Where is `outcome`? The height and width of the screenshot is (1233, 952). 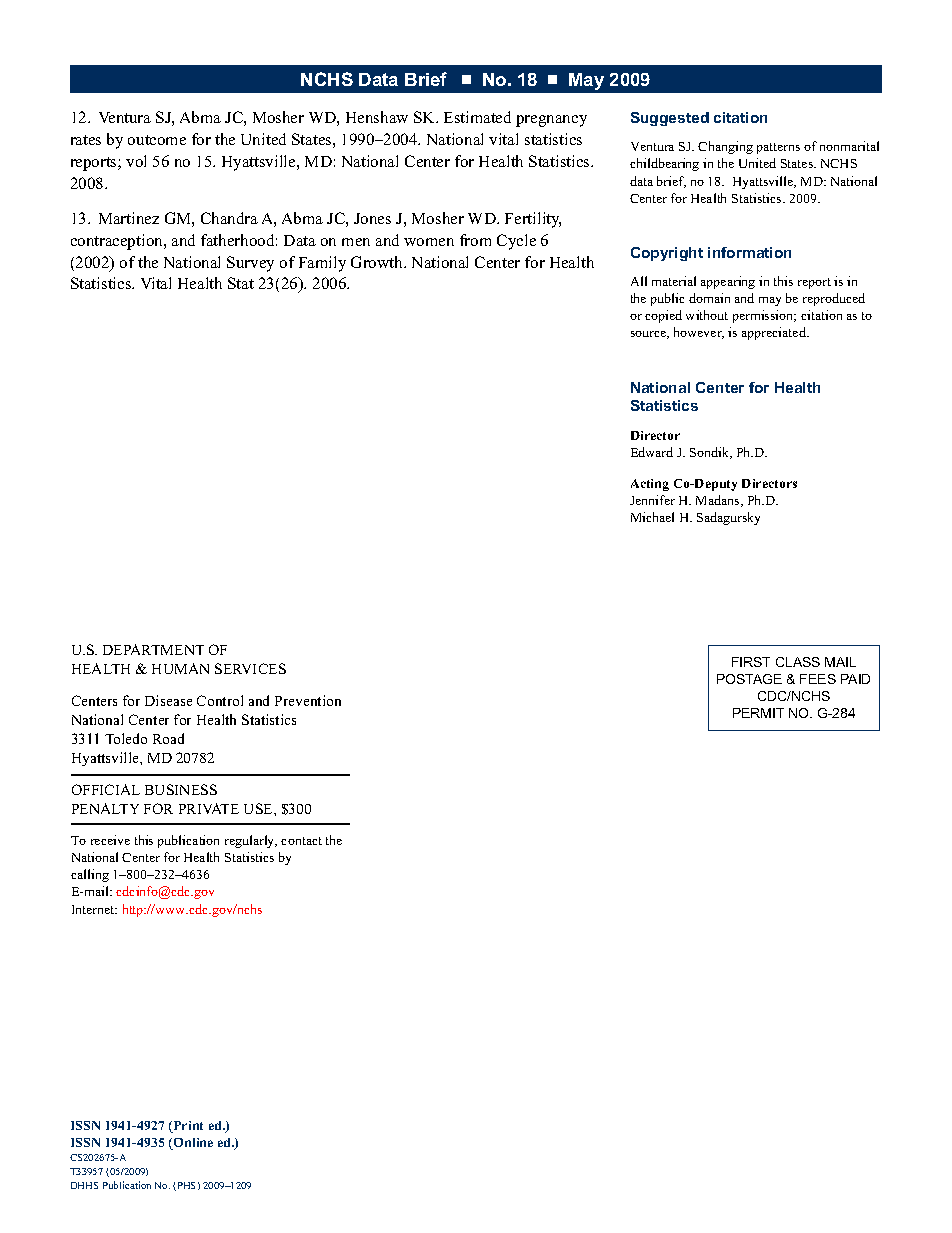 outcome is located at coordinates (157, 140).
